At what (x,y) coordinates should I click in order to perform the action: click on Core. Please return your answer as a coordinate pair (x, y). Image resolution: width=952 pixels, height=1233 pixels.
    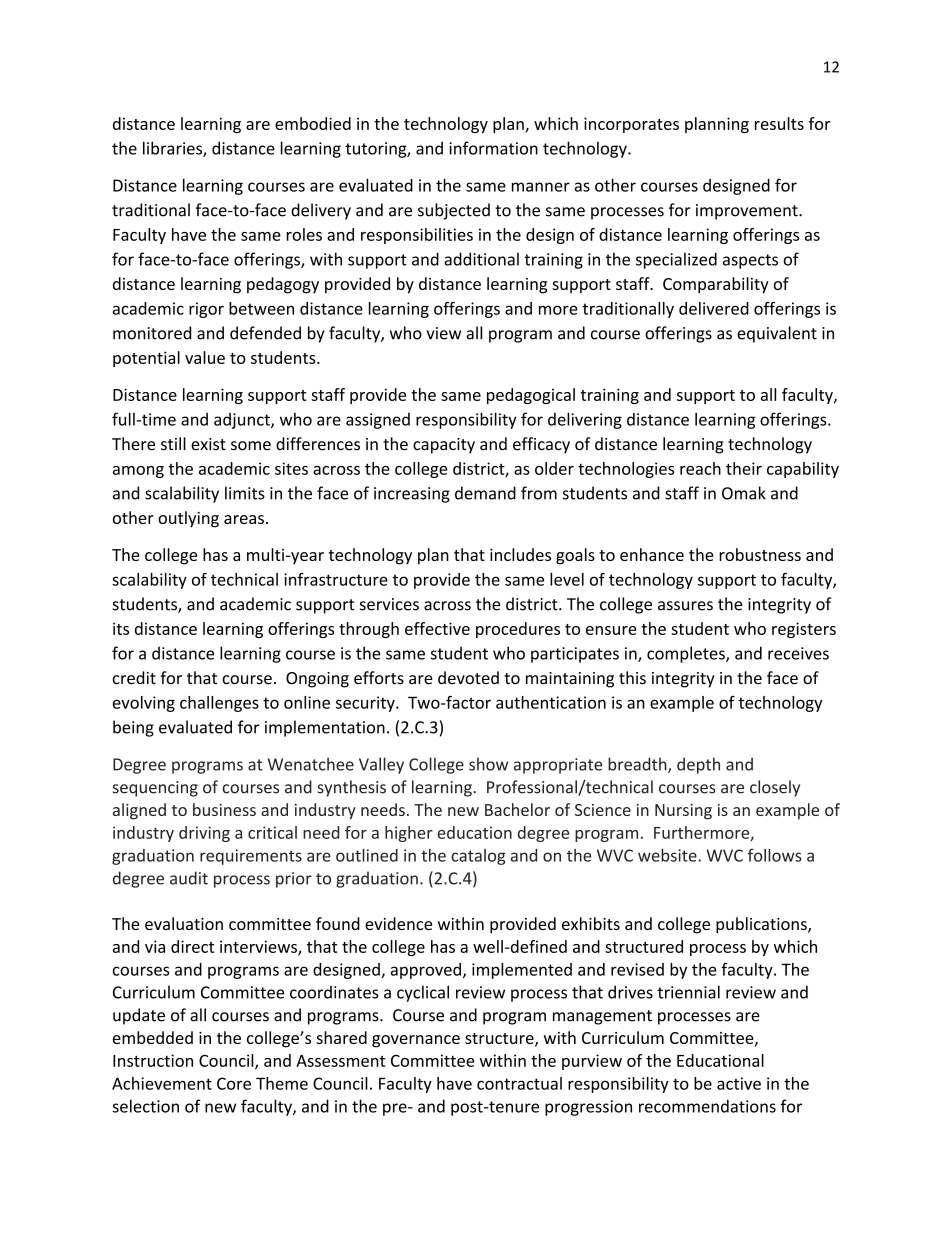
    Looking at the image, I should click on (234, 1083).
